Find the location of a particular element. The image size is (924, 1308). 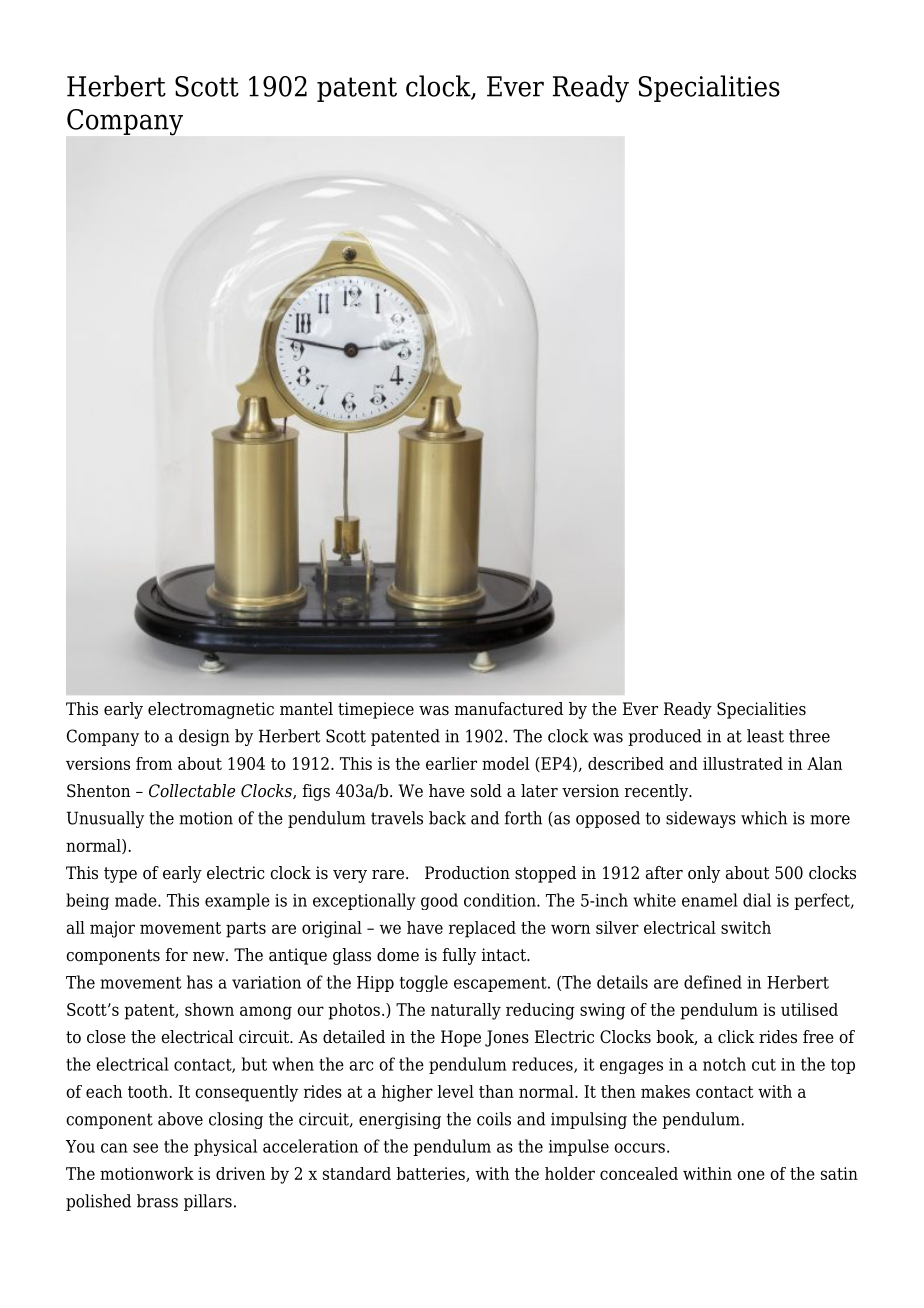

manufactured is located at coordinates (509, 709).
